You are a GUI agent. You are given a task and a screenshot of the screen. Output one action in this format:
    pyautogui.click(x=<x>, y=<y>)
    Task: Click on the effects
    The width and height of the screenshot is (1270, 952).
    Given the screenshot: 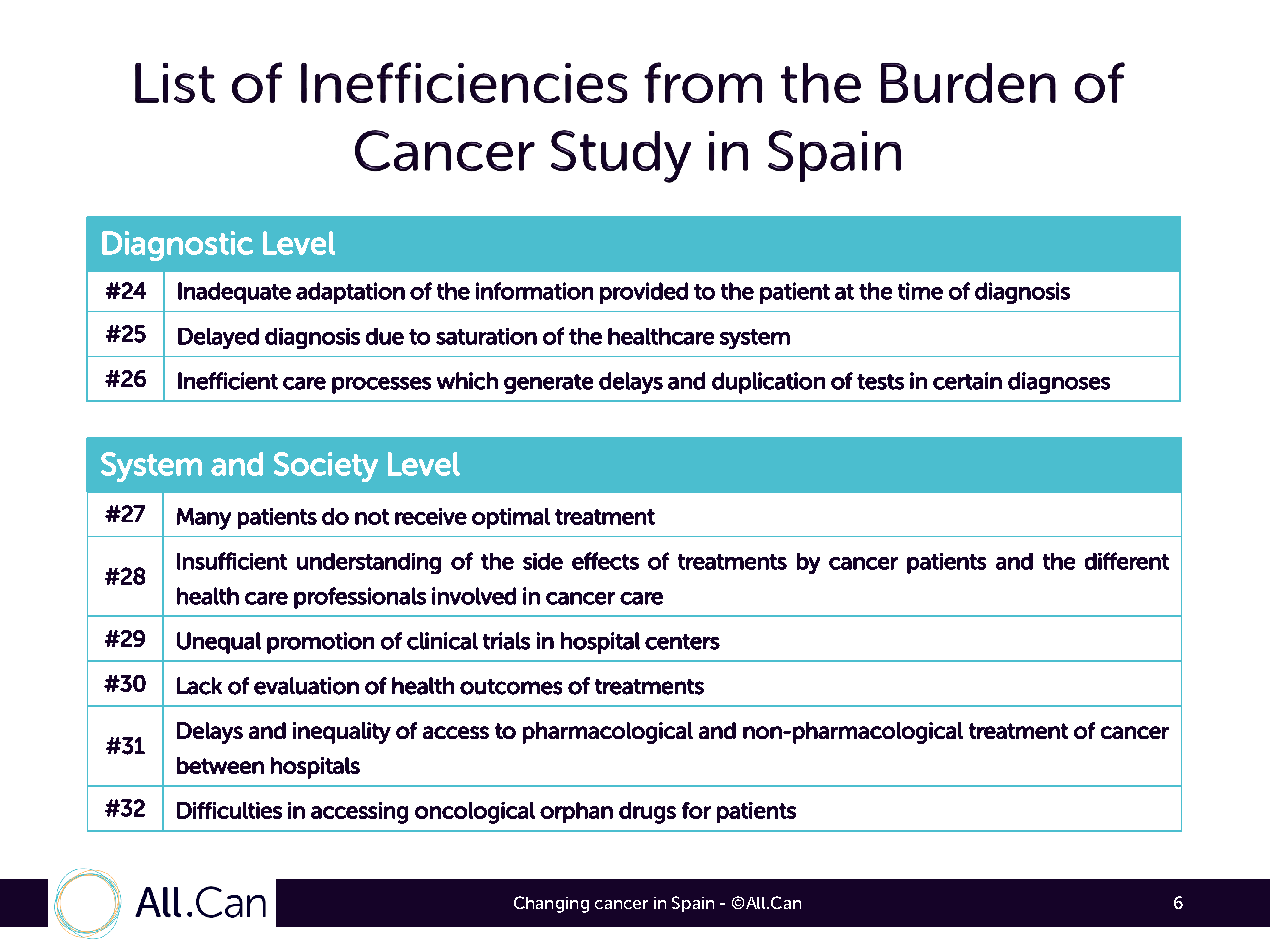 What is the action you would take?
    pyautogui.click(x=605, y=561)
